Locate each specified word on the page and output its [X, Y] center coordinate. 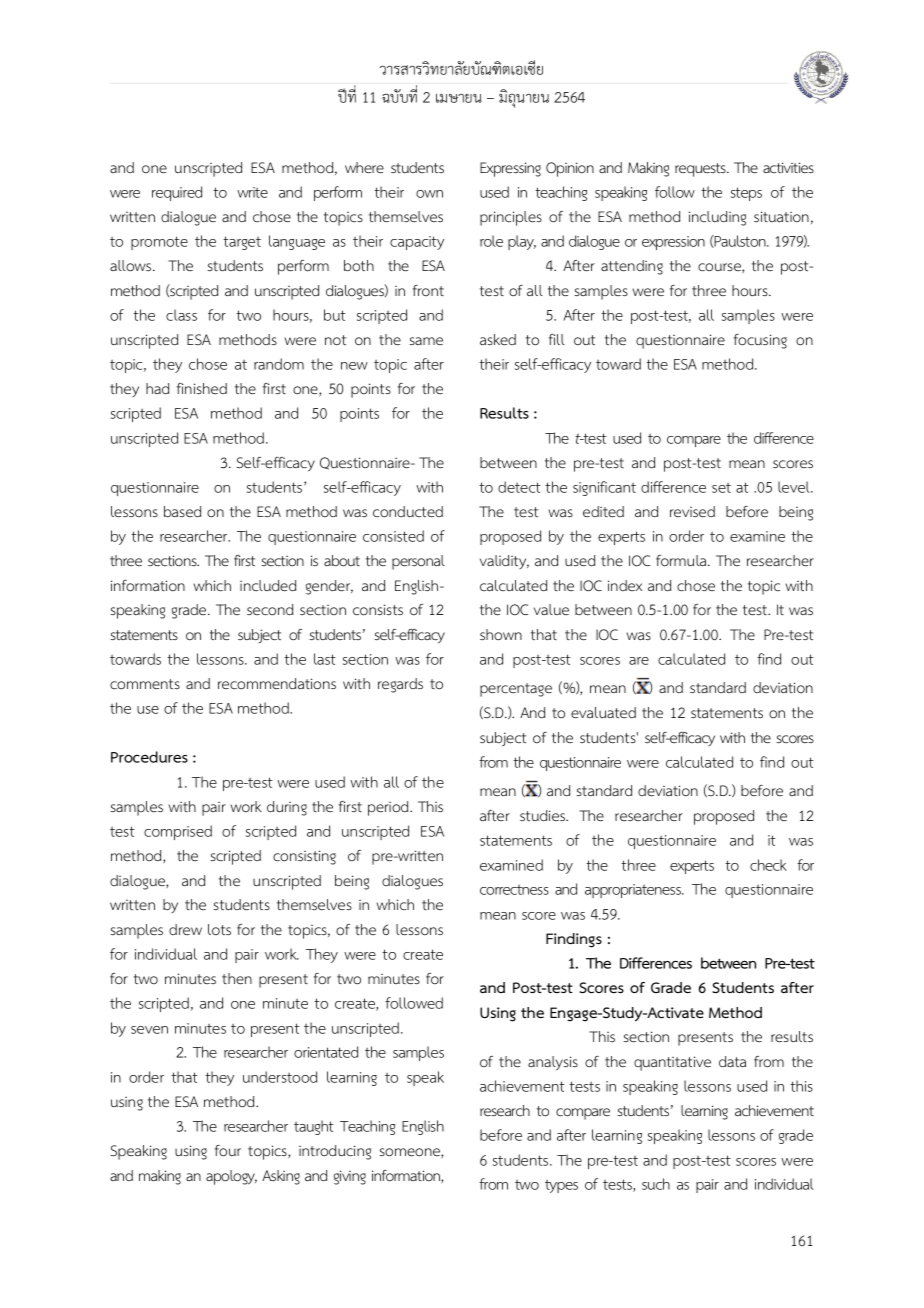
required [177, 193]
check [768, 865]
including [717, 218]
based [182, 511]
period [389, 808]
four [228, 1151]
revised [692, 511]
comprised [178, 832]
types [561, 1186]
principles [511, 218]
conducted [408, 512]
